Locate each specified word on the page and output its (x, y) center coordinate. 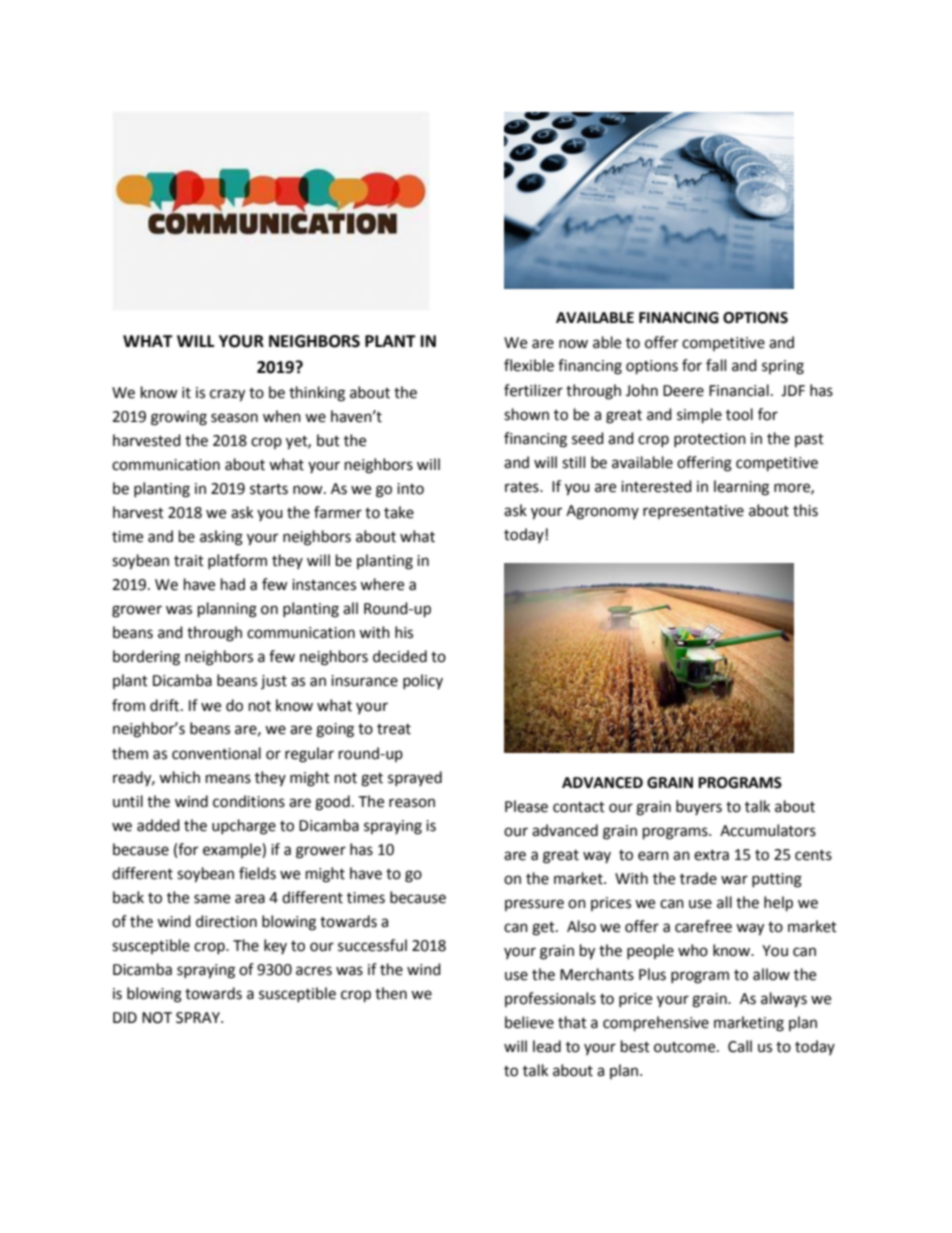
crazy (227, 395)
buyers (699, 807)
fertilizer (533, 390)
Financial (739, 390)
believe (529, 1022)
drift (166, 705)
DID (125, 1017)
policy (423, 681)
